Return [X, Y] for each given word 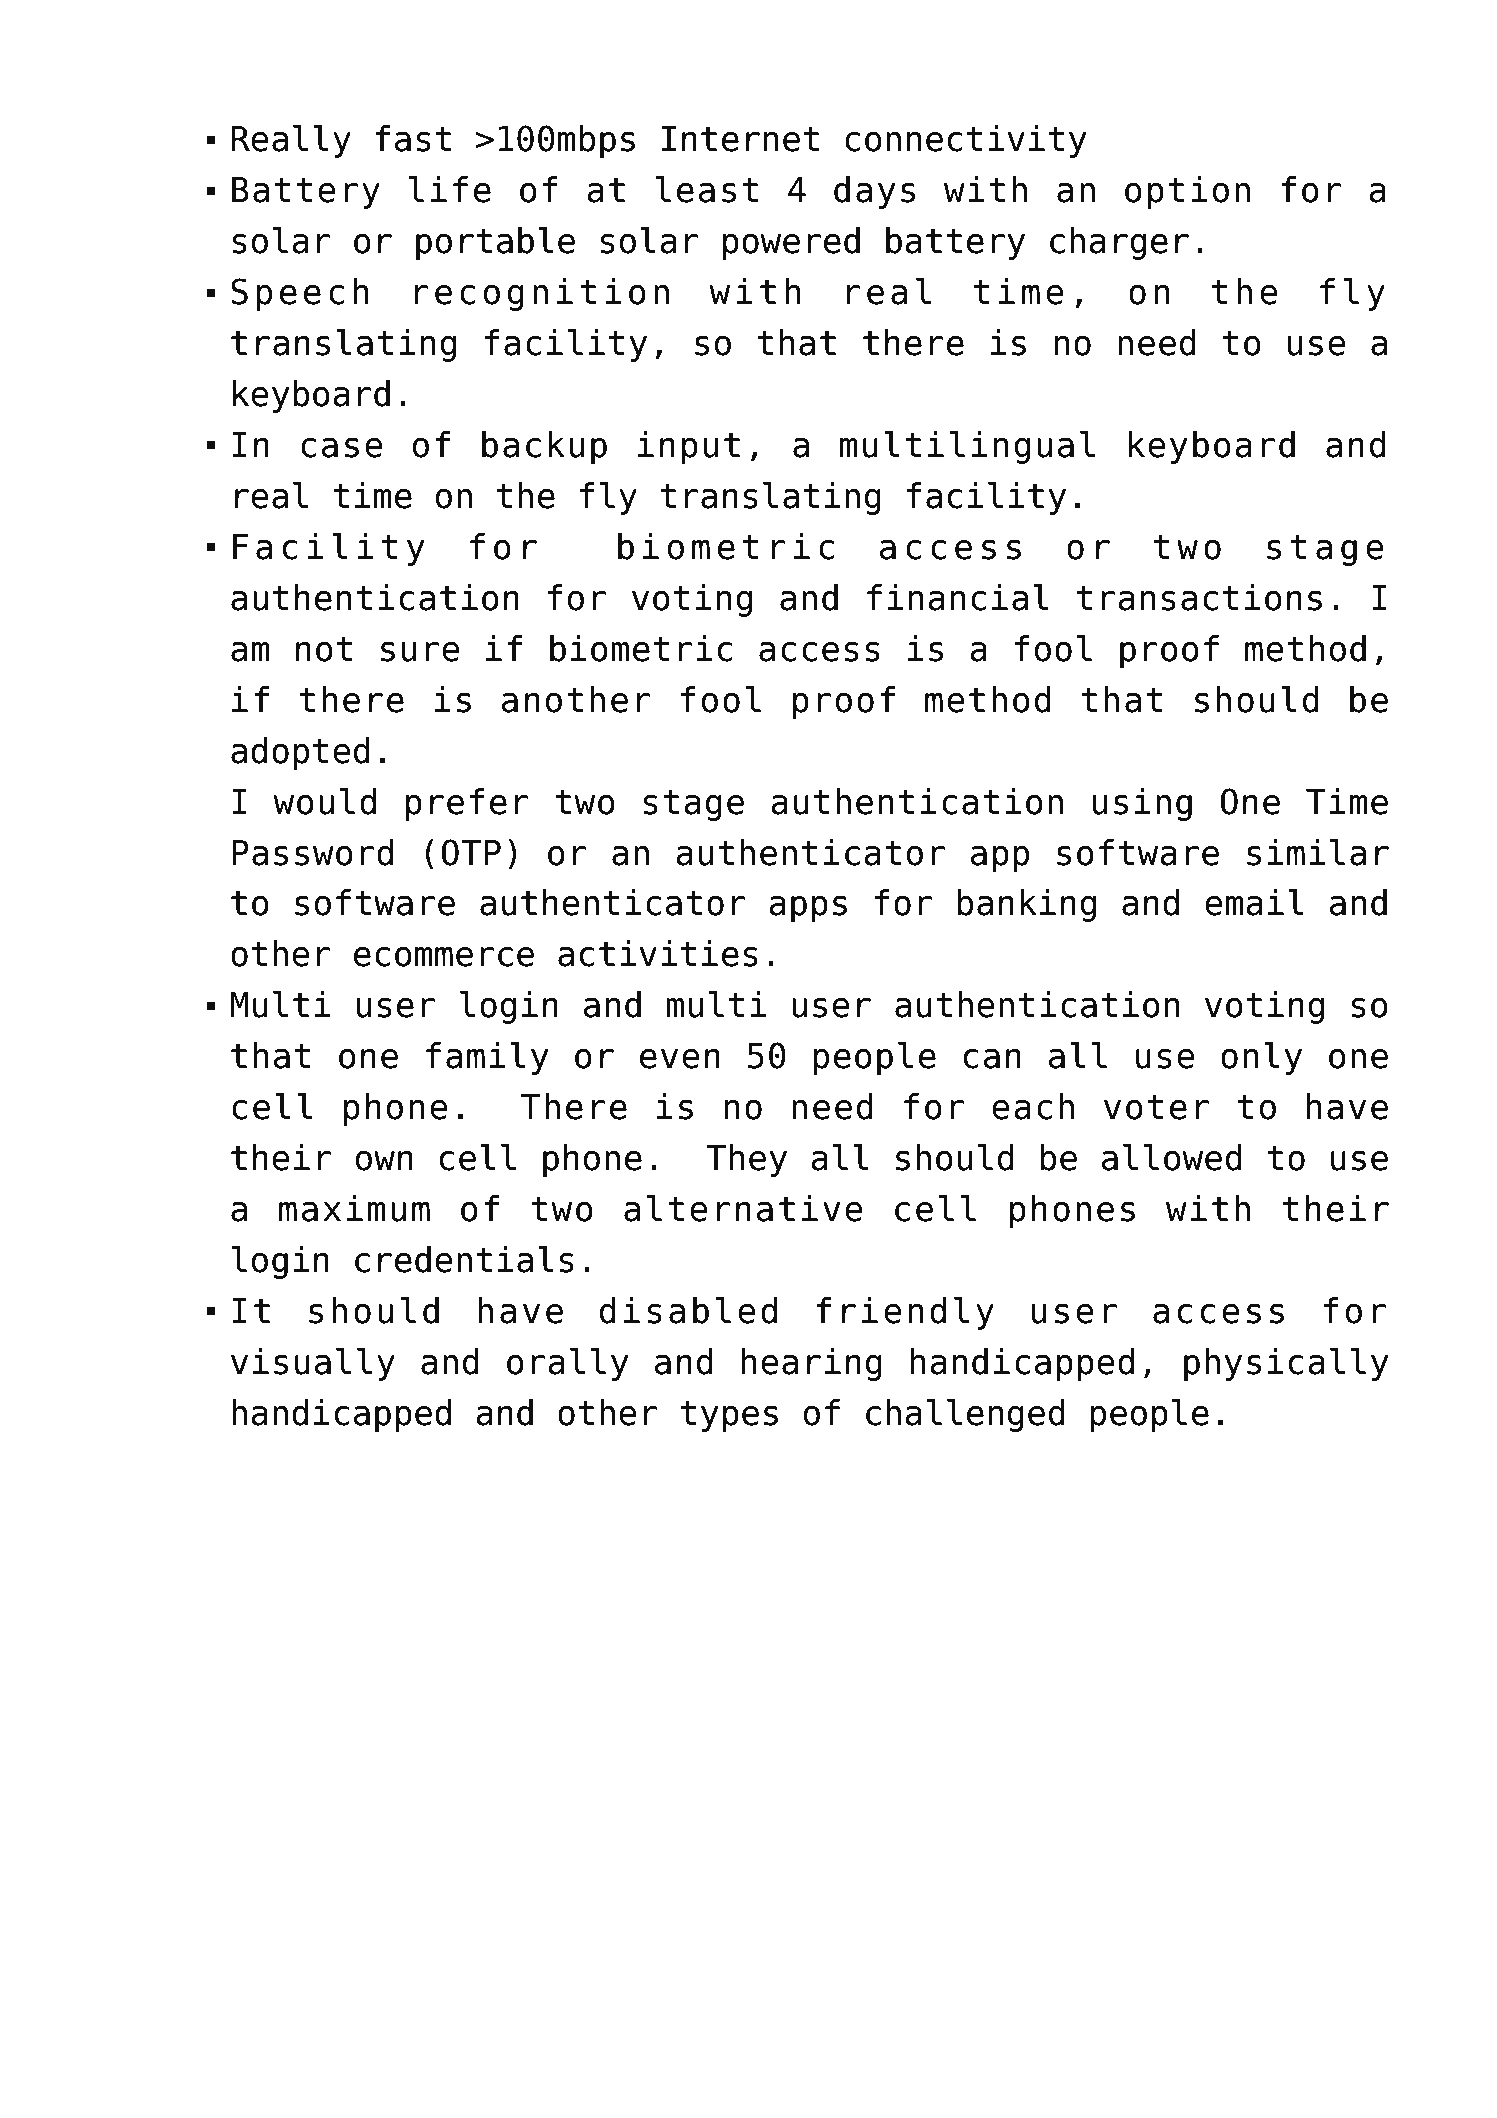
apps [808, 909]
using [1142, 804]
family [487, 1058]
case [342, 448]
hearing [811, 1364]
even [680, 1059]
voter [1157, 1107]
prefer [467, 804]
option [1187, 192]
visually [313, 1364]
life [450, 189]
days [874, 192]
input [689, 447]
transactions [1199, 597]
